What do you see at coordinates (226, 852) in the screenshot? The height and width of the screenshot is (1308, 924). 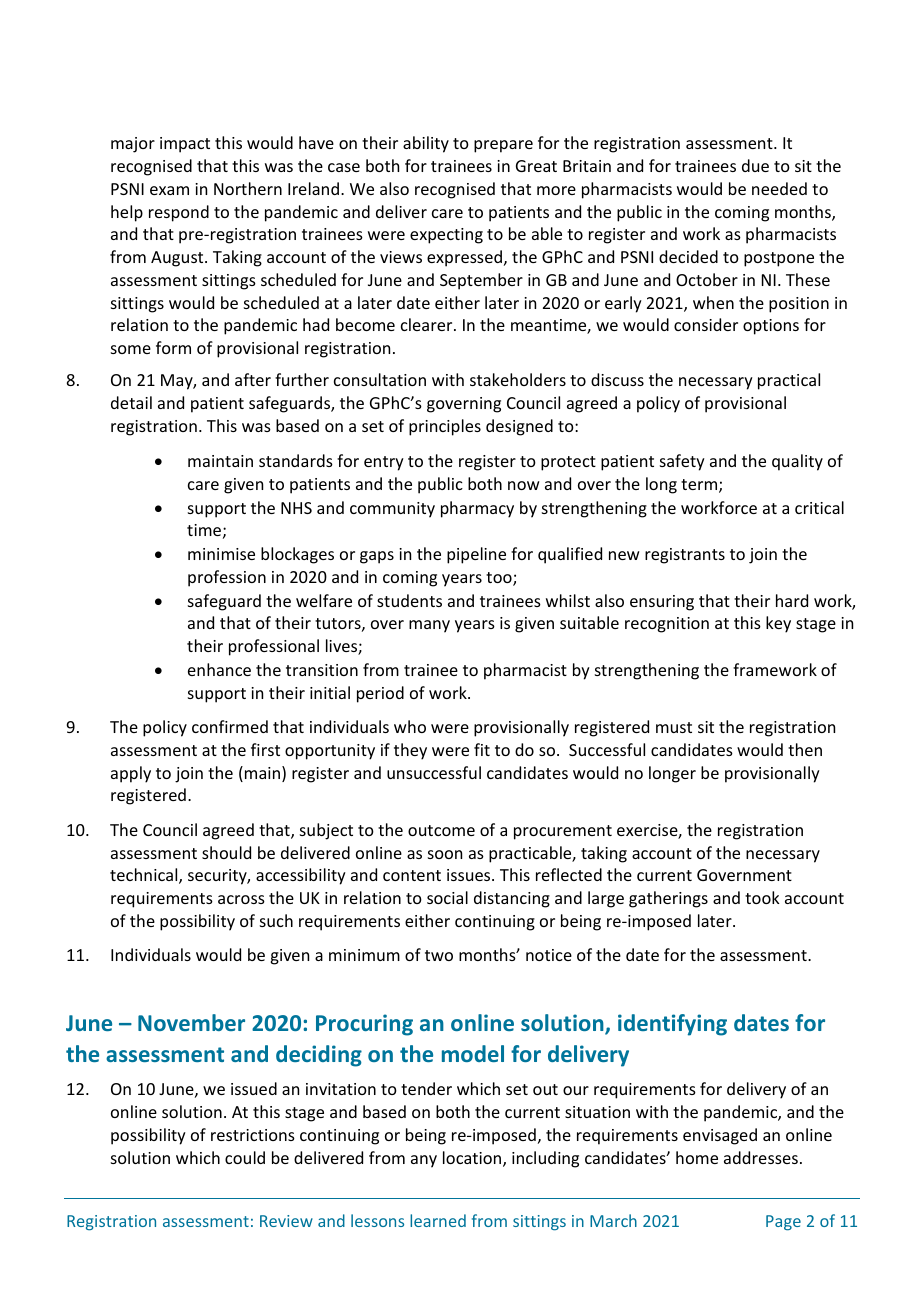 I see `should` at bounding box center [226, 852].
